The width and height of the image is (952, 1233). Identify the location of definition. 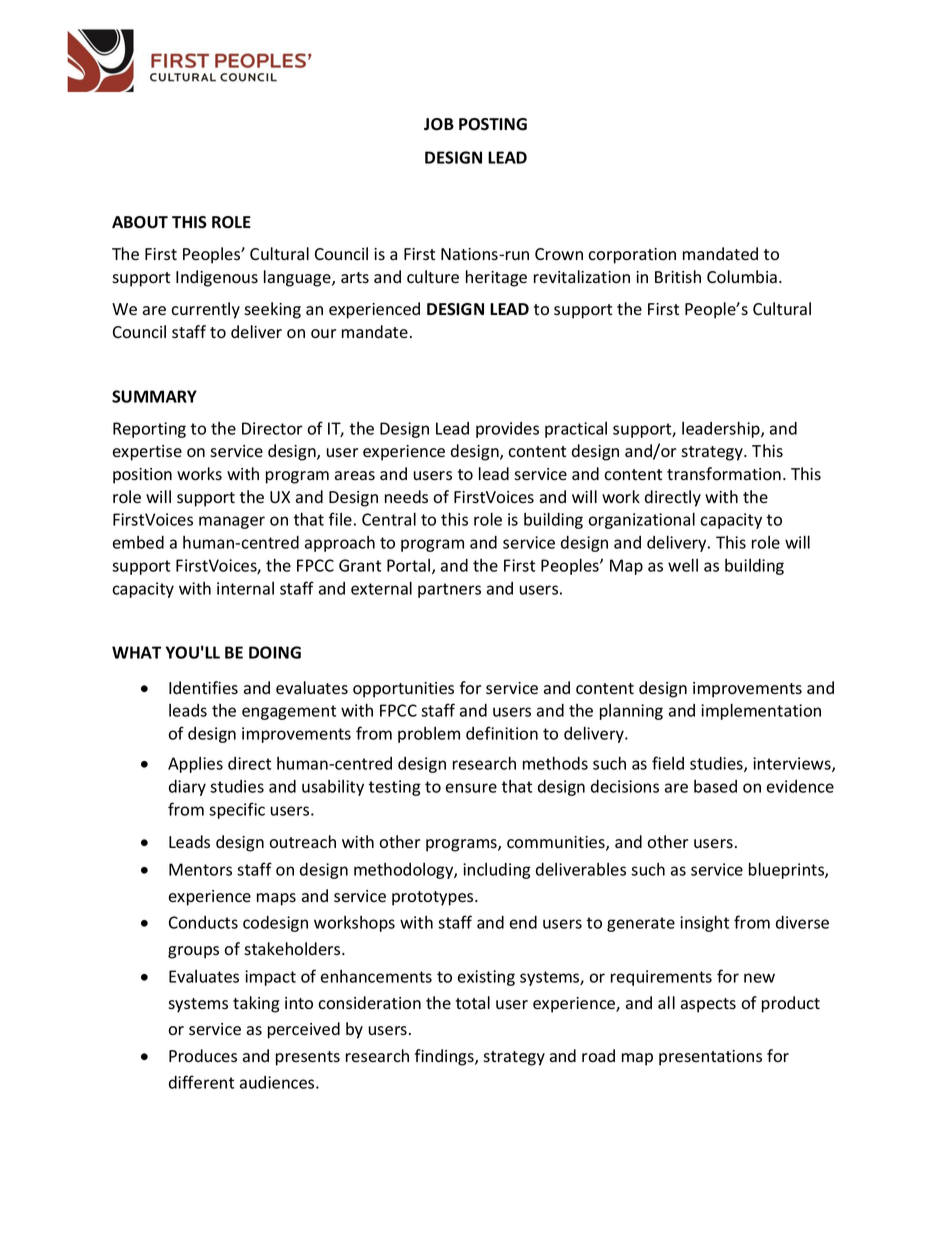
(502, 733).
